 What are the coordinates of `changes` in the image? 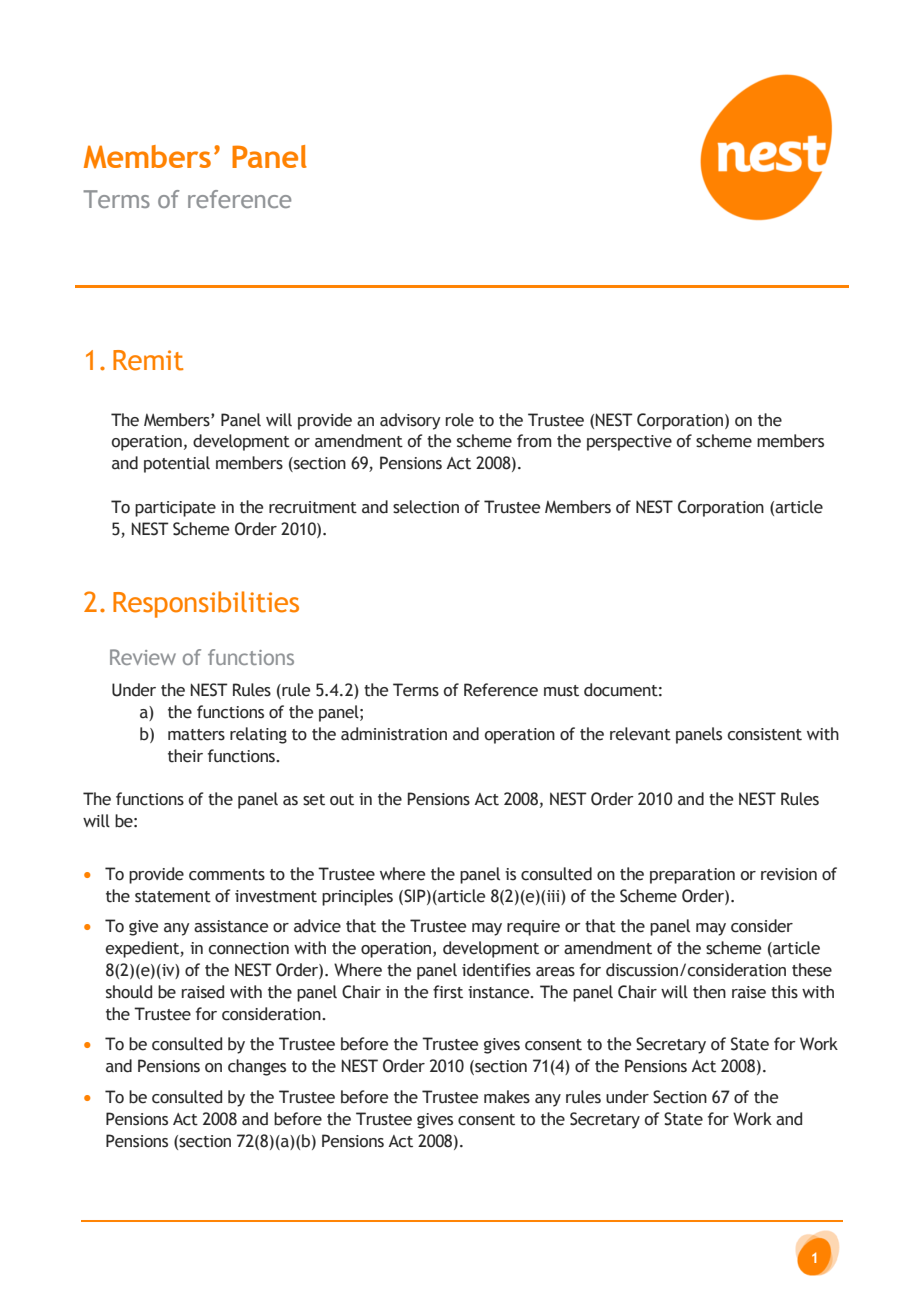 It's located at (257, 1067).
